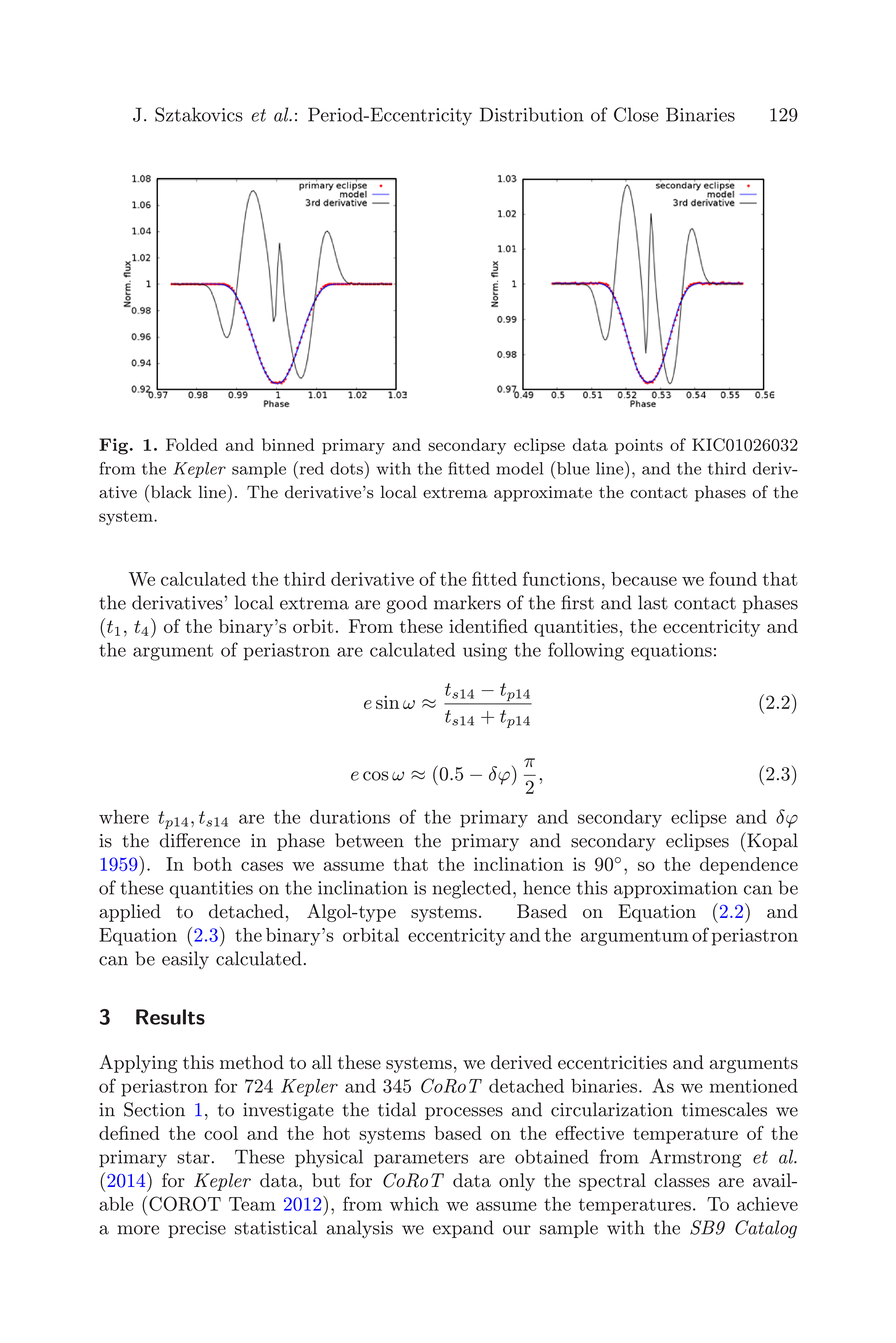 The image size is (896, 1343). Describe the element at coordinates (485, 652) in the screenshot. I see `using` at that location.
